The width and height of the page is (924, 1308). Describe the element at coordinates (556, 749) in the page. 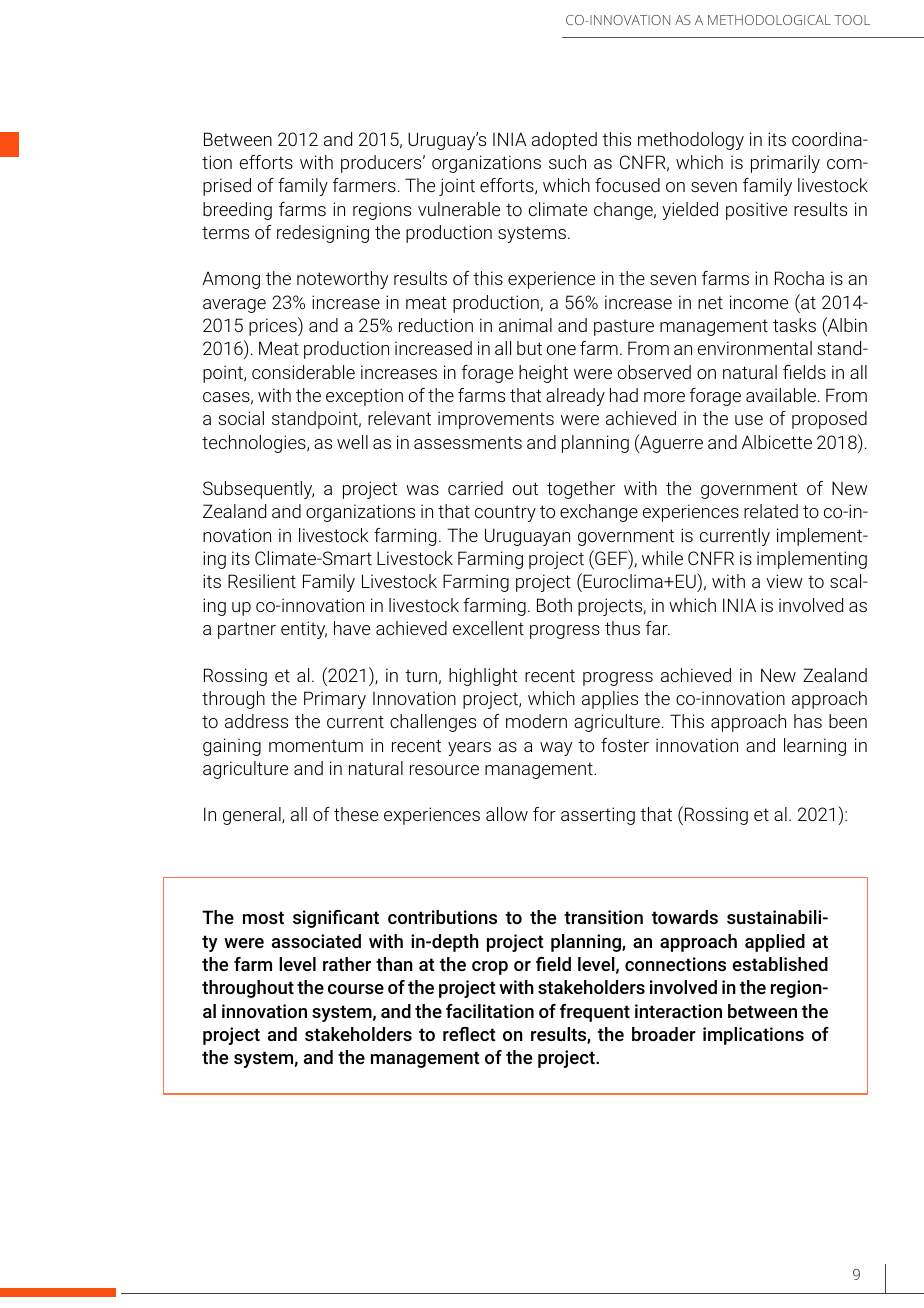

I see `way` at that location.
